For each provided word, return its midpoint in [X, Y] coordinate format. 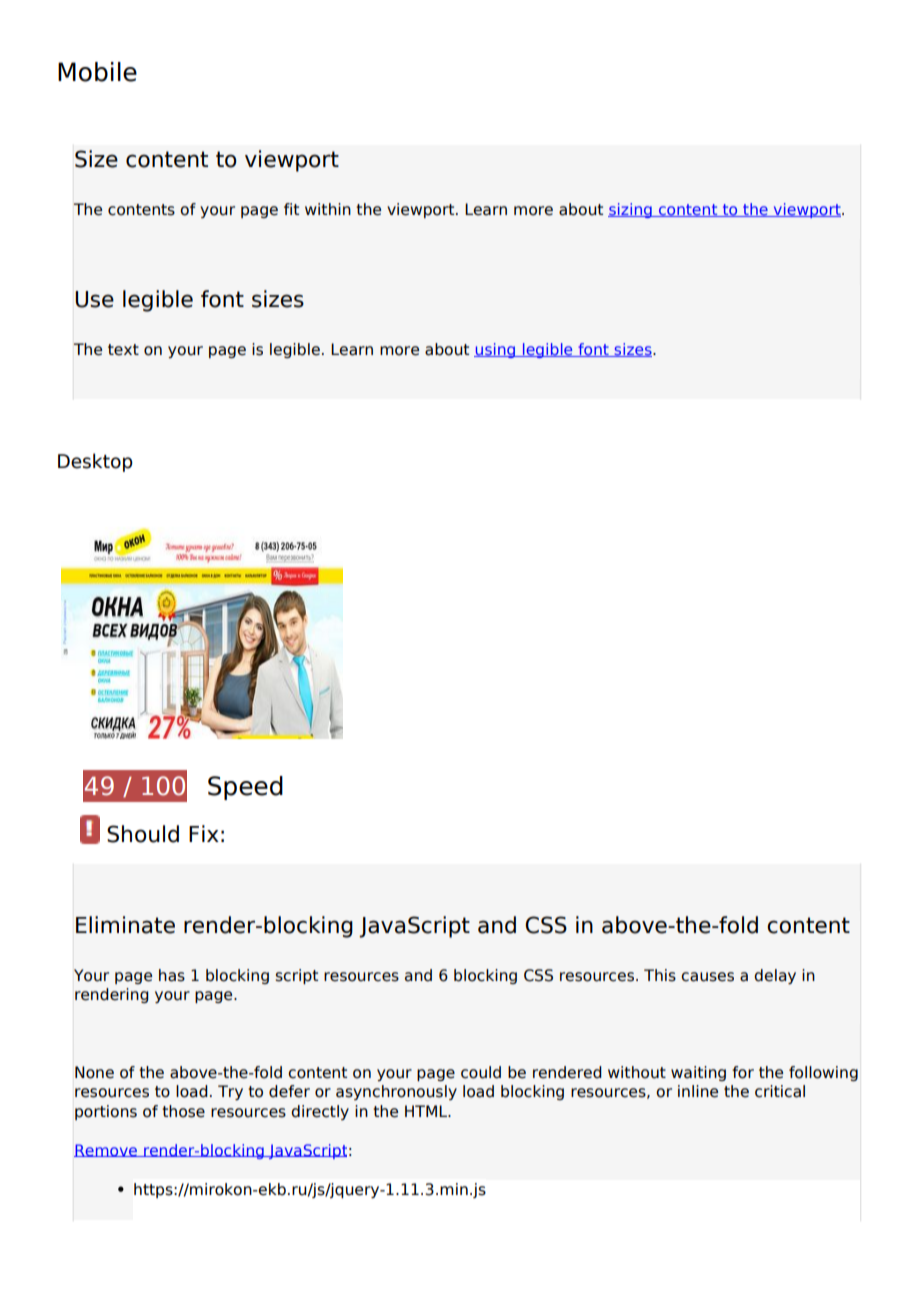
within [328, 209]
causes [707, 977]
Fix [204, 833]
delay [775, 976]
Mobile [97, 72]
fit [291, 209]
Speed [245, 788]
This [660, 975]
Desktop [95, 462]
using [496, 350]
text [123, 350]
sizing [631, 210]
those [183, 1111]
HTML [427, 1111]
